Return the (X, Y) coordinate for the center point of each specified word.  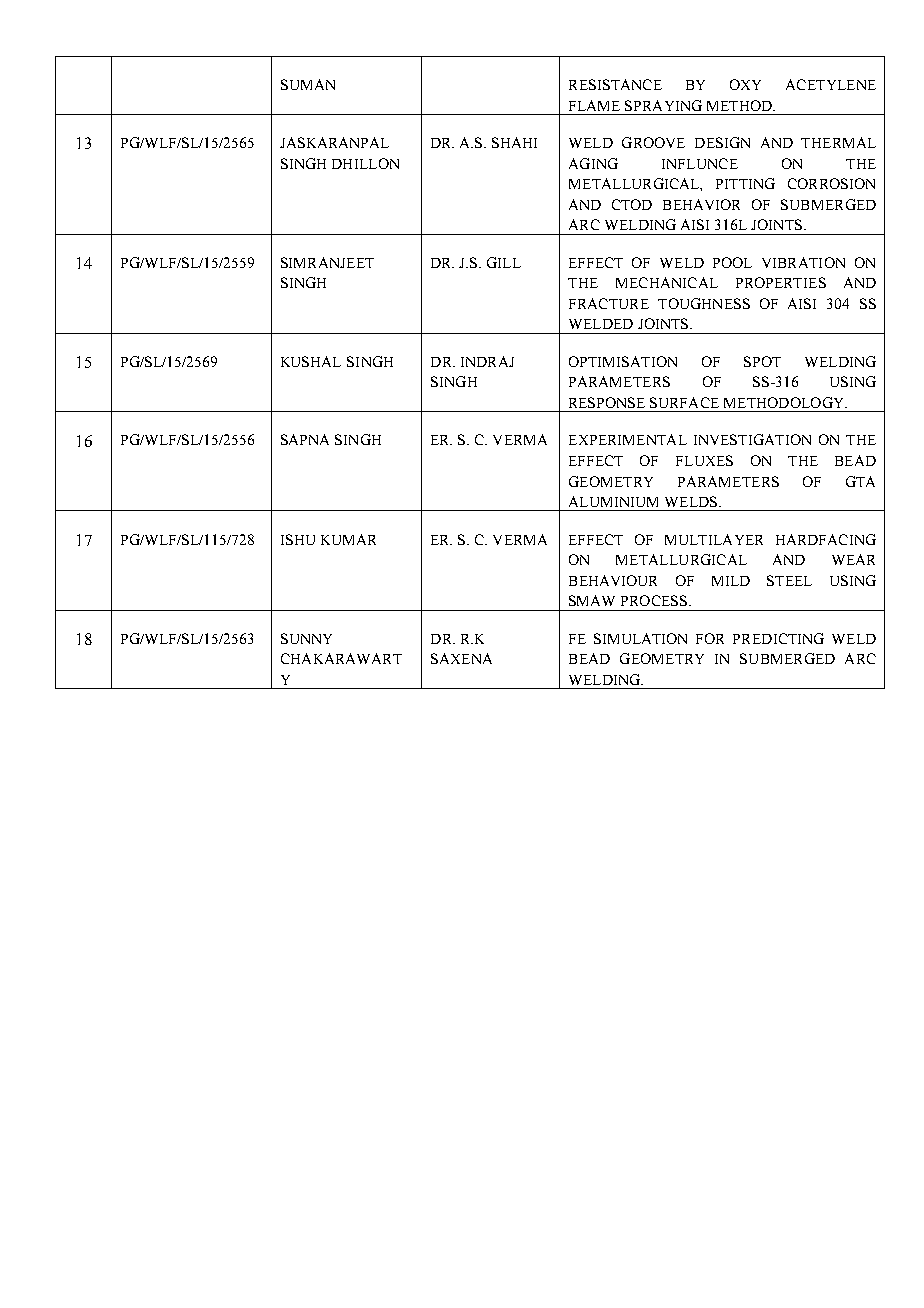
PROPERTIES (781, 282)
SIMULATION (640, 638)
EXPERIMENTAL (628, 439)
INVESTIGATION (752, 439)
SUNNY (306, 638)
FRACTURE (609, 303)
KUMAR (348, 539)
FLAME (594, 105)
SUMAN (308, 84)
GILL (504, 262)
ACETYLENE (831, 84)
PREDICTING (778, 638)
